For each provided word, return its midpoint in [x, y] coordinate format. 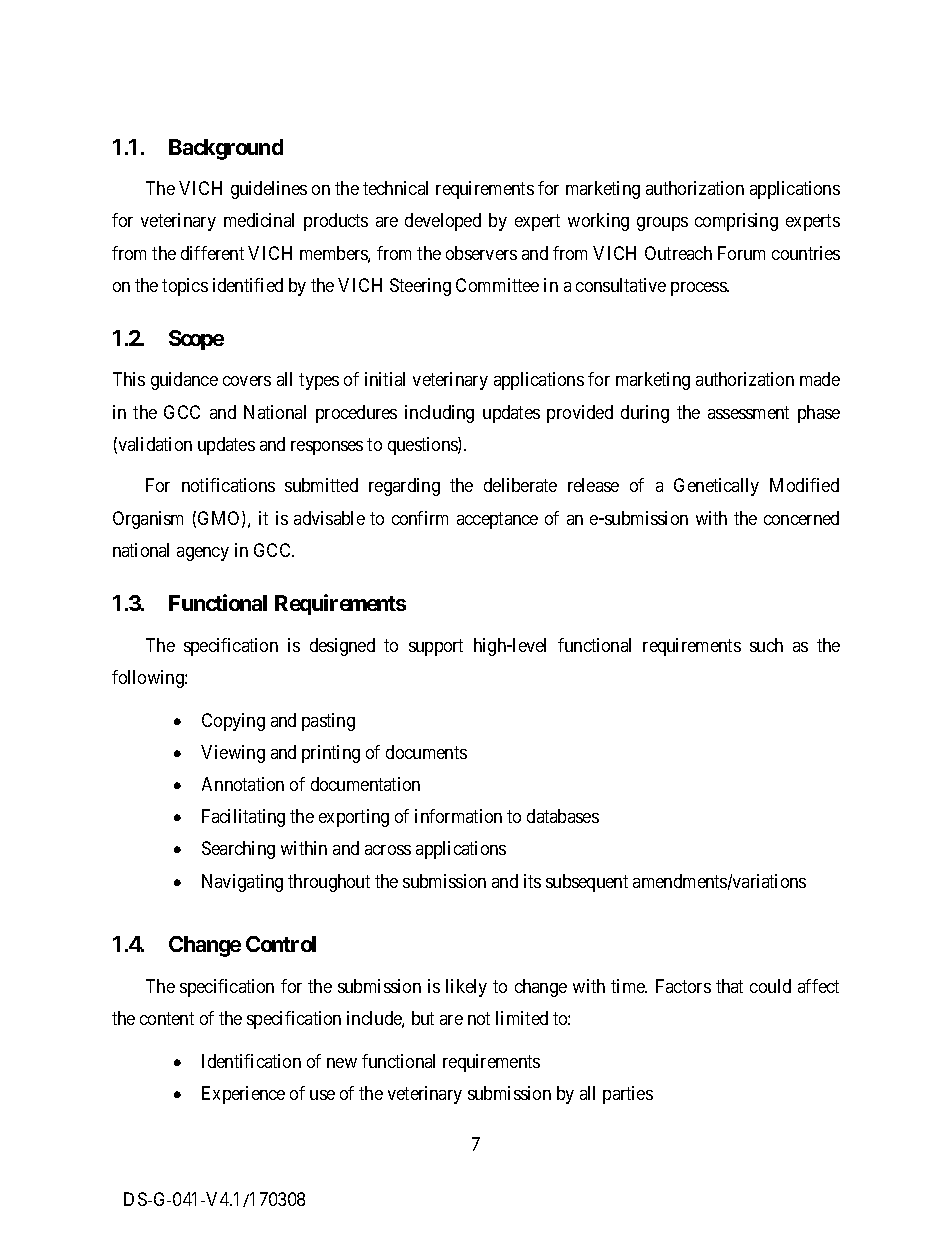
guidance [184, 381]
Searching [238, 850]
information [458, 816]
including [439, 414]
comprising [736, 222]
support [436, 647]
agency [203, 554]
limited [522, 1018]
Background [226, 149]
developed [443, 222]
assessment [748, 412]
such [766, 645]
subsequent [587, 883]
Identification [251, 1061]
